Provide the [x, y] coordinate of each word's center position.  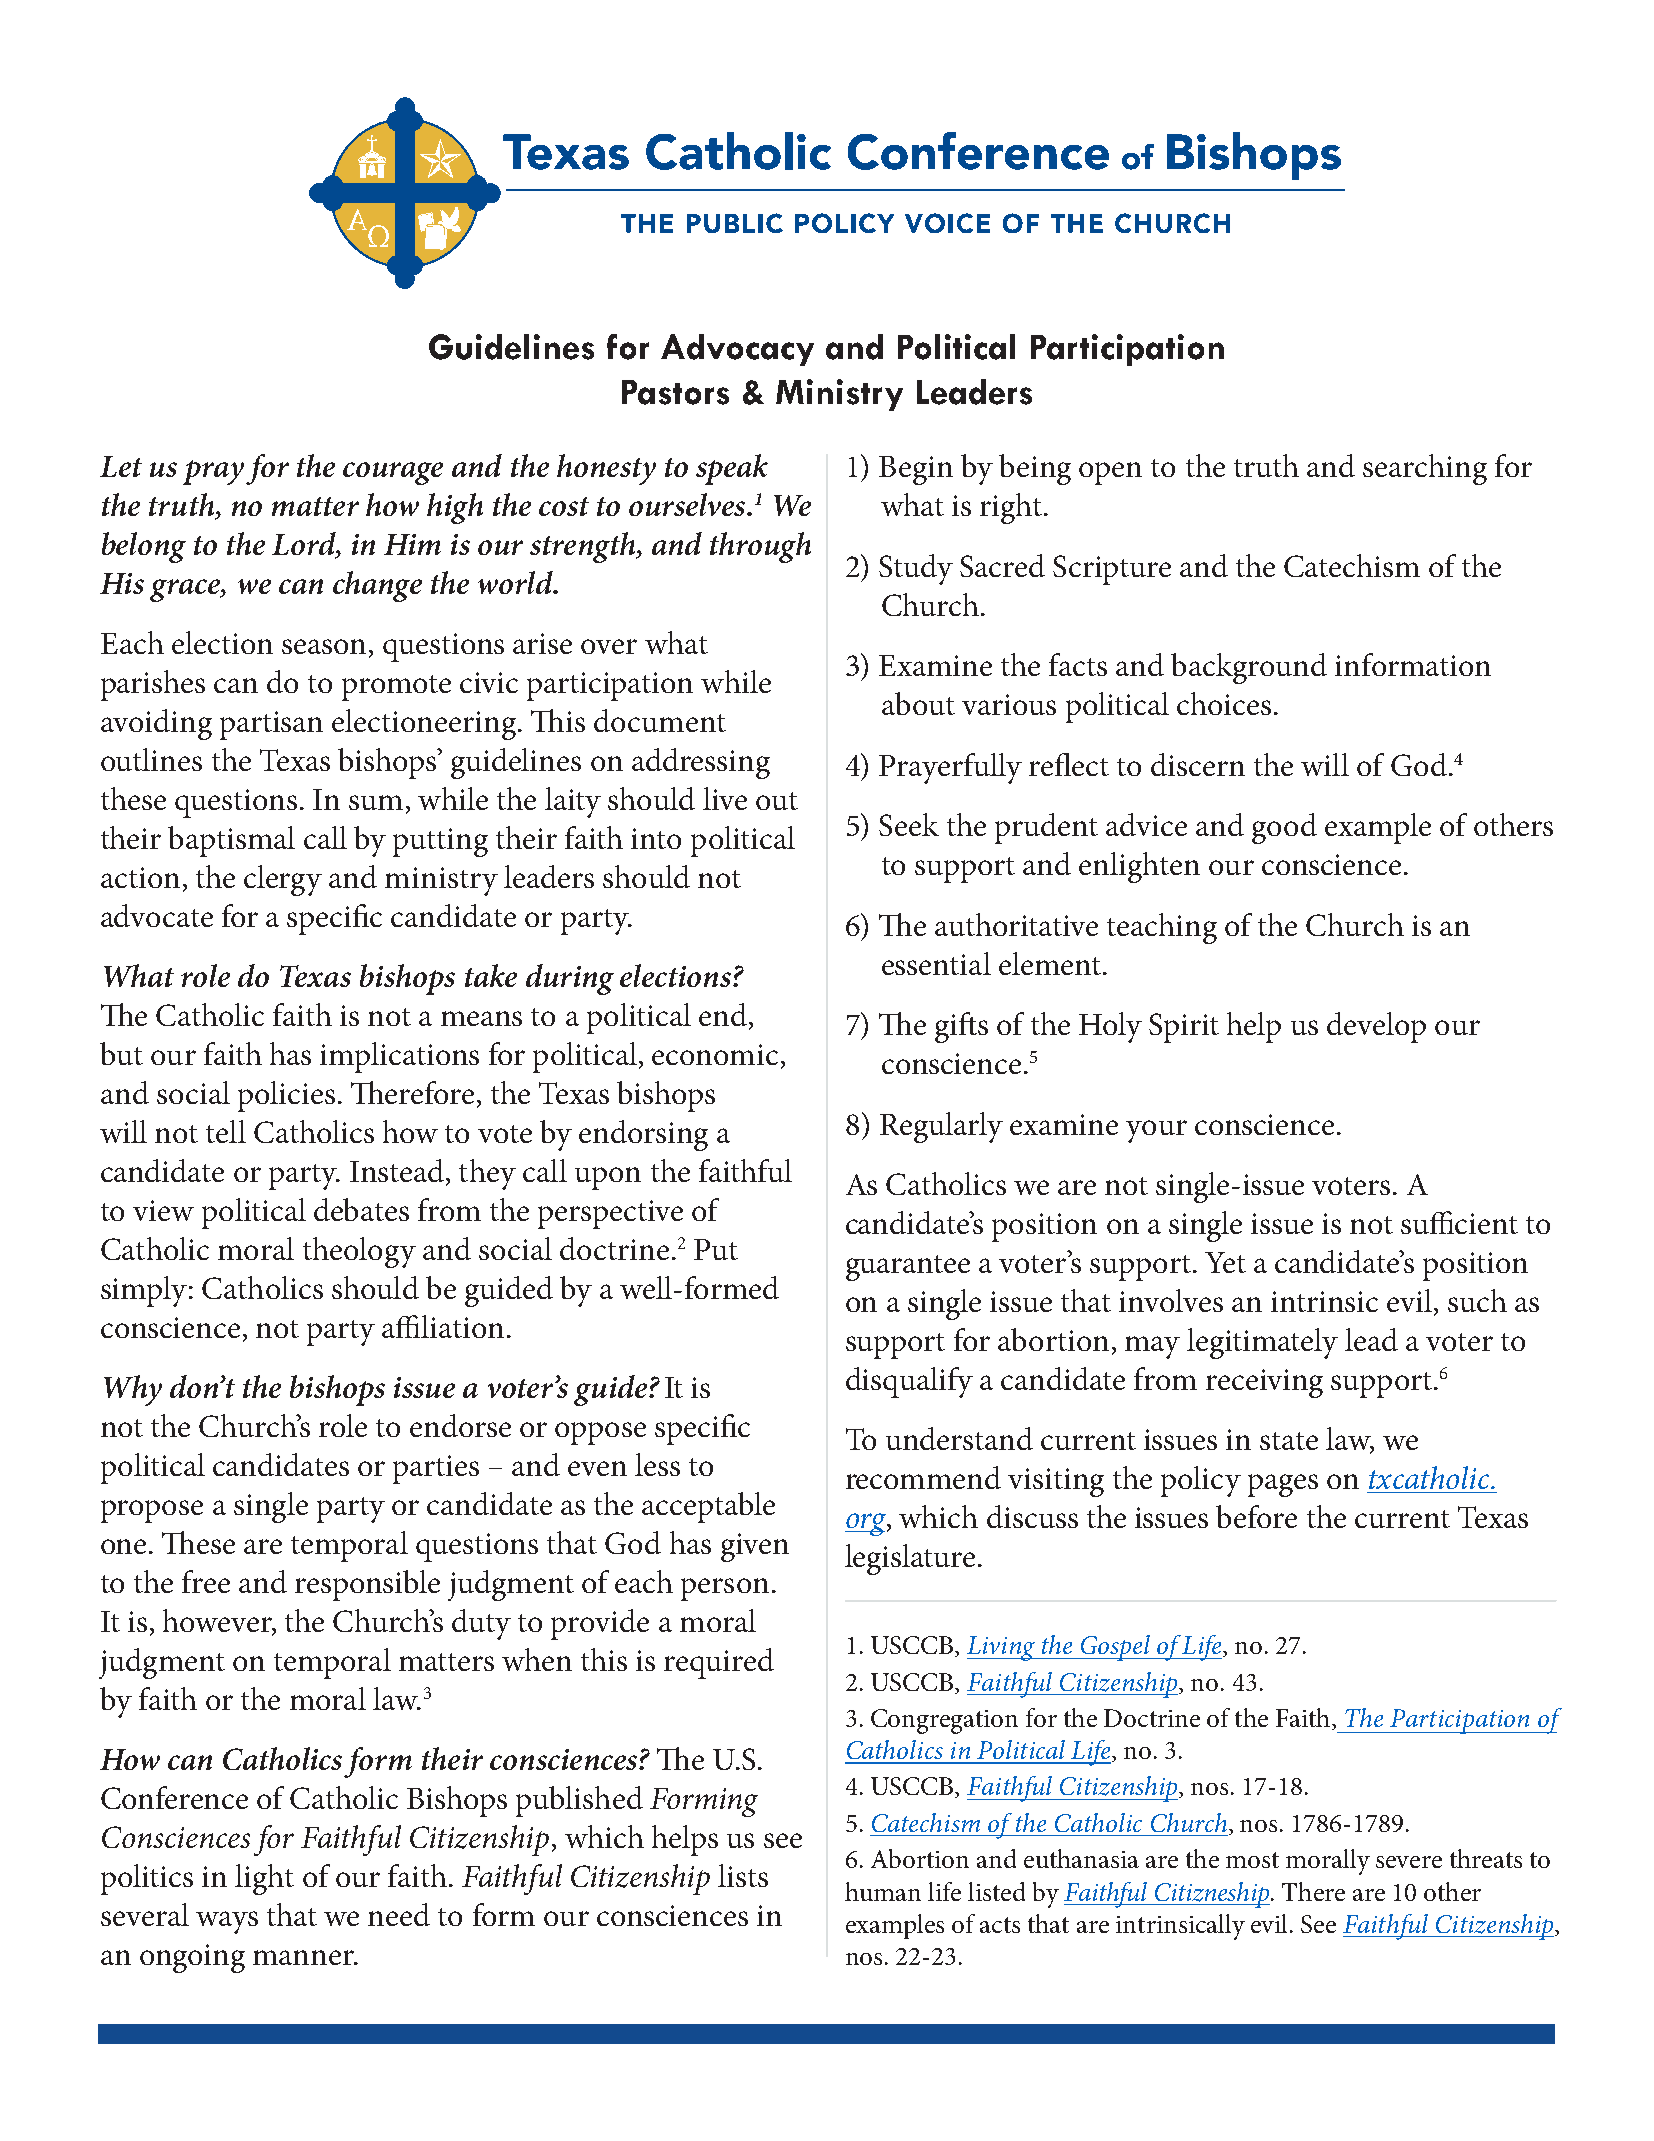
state [1289, 1441]
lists [743, 1875]
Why [133, 1390]
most [1252, 1860]
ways [227, 1922]
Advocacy [737, 350]
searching [1425, 469]
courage [393, 473]
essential [936, 963]
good [1284, 828]
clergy [283, 880]
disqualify [909, 1382]
